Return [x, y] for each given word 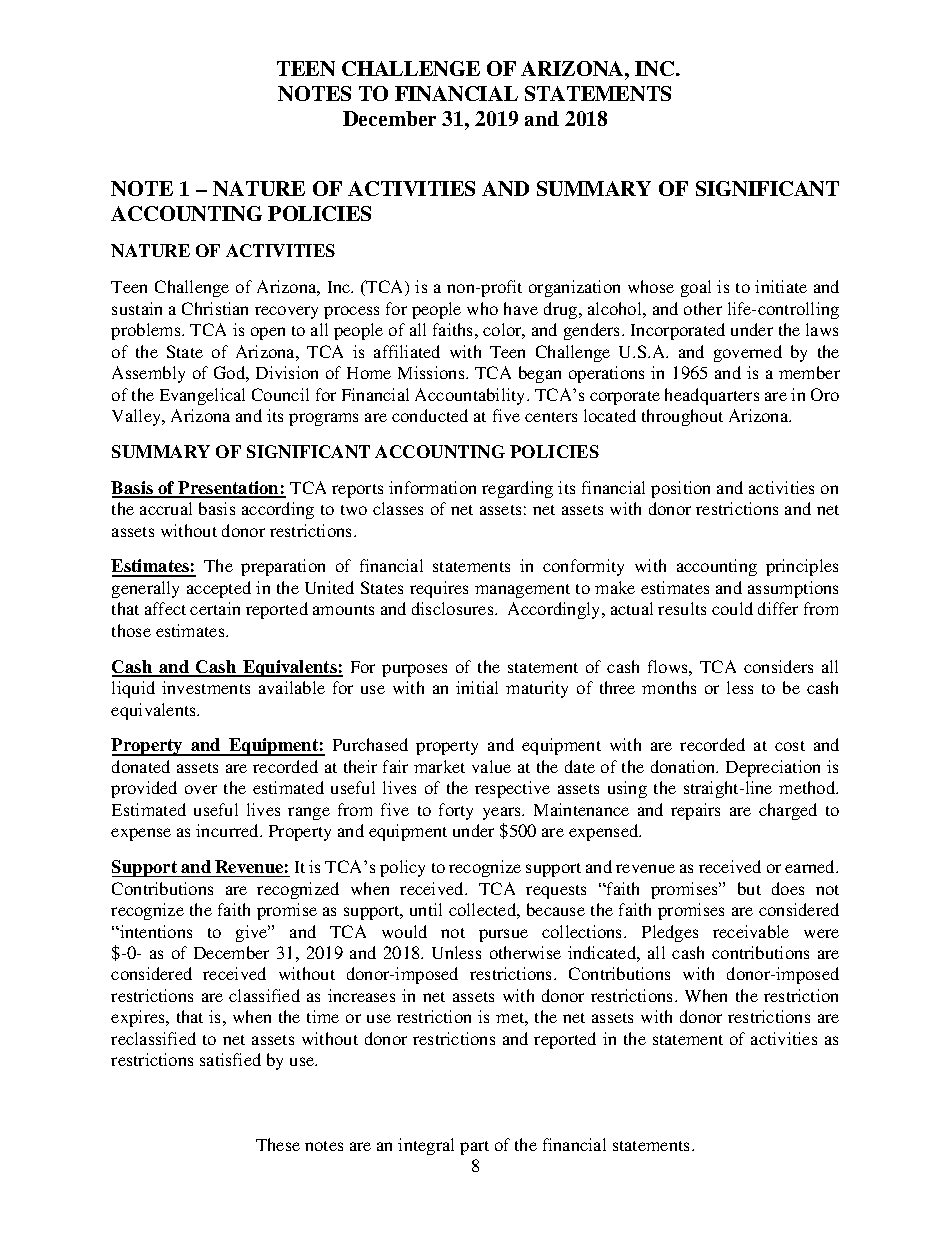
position [680, 489]
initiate [781, 286]
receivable [751, 931]
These [278, 1144]
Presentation [229, 489]
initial [477, 687]
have [521, 308]
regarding [517, 489]
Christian [215, 308]
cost [790, 746]
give [253, 933]
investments [206, 687]
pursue [503, 935]
